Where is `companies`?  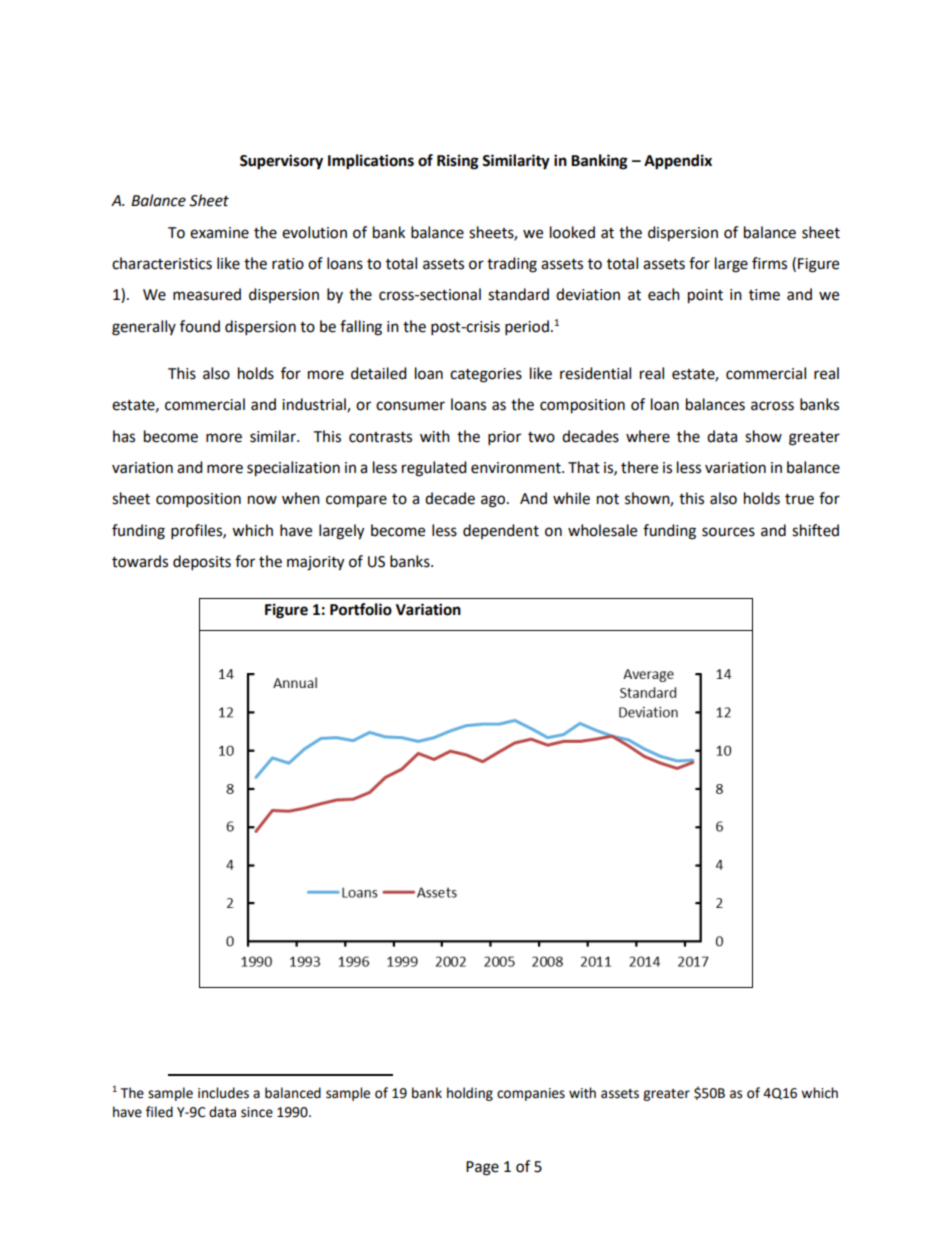
companies is located at coordinates (531, 1094).
